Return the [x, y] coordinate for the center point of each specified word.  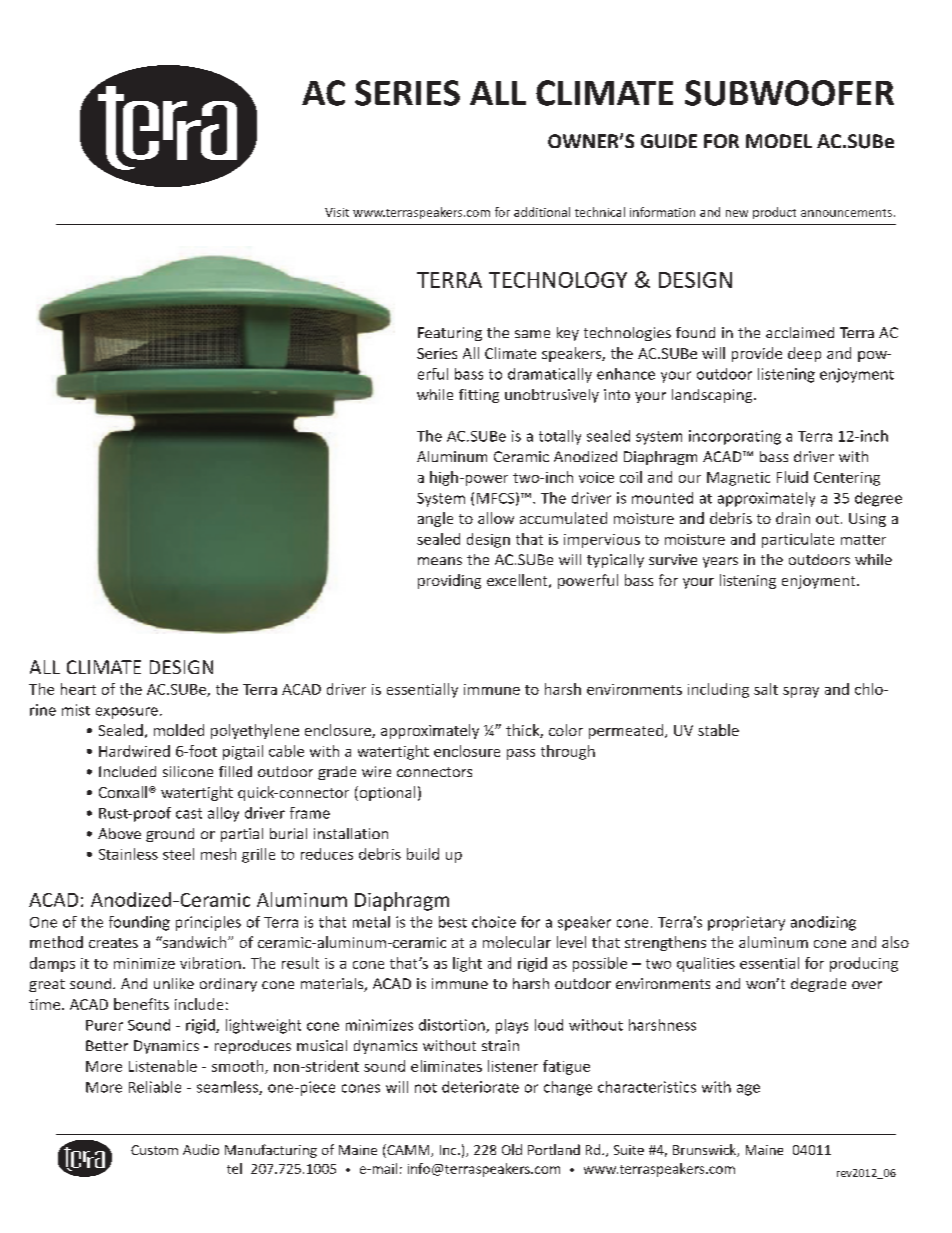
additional [542, 212]
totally [560, 437]
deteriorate [480, 1087]
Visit [337, 212]
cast [189, 813]
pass [521, 754]
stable [718, 730]
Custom [154, 1150]
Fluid [792, 477]
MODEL [779, 141]
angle [435, 519]
